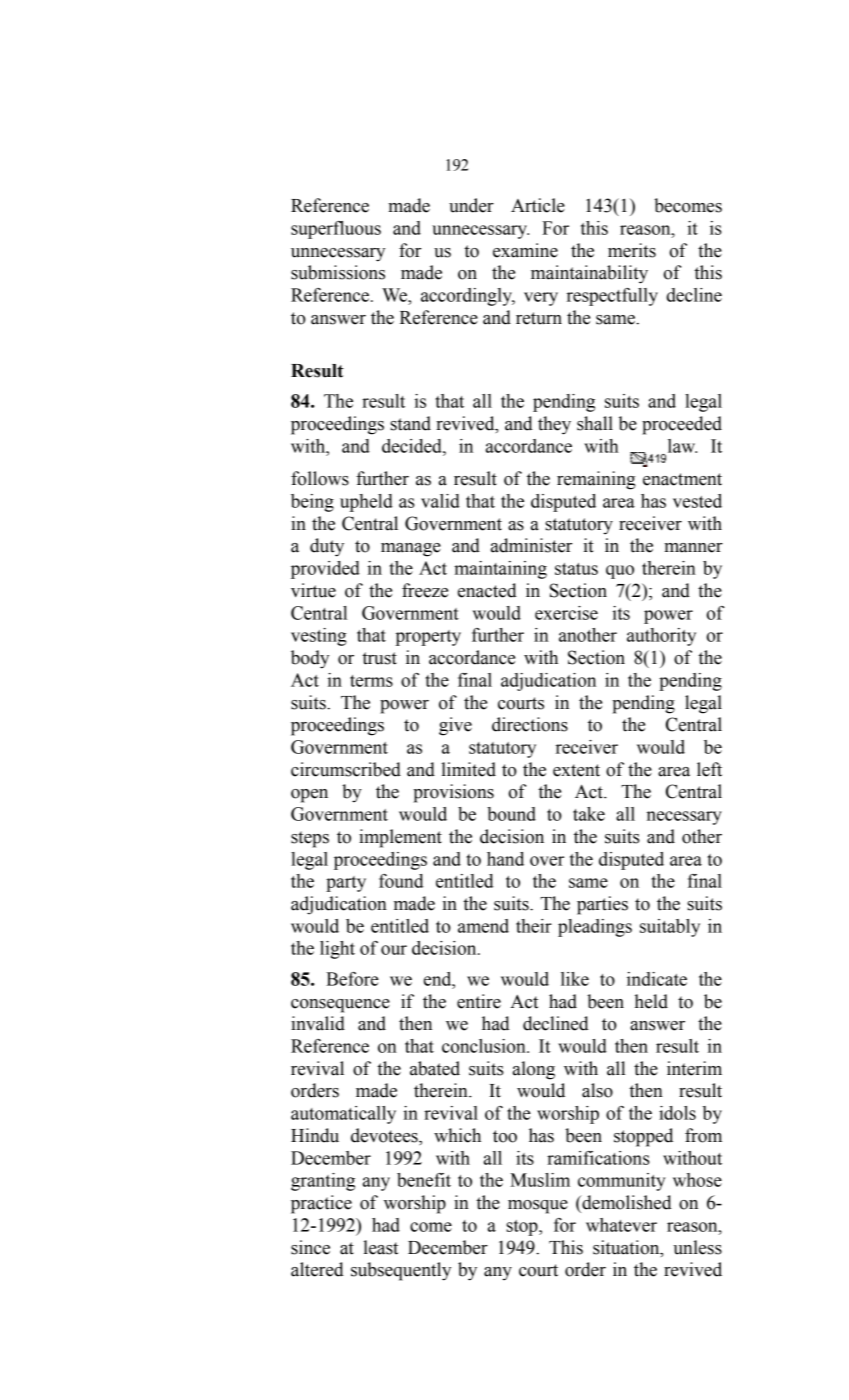 The width and height of the screenshot is (849, 1400). I want to click on their, so click(534, 926).
